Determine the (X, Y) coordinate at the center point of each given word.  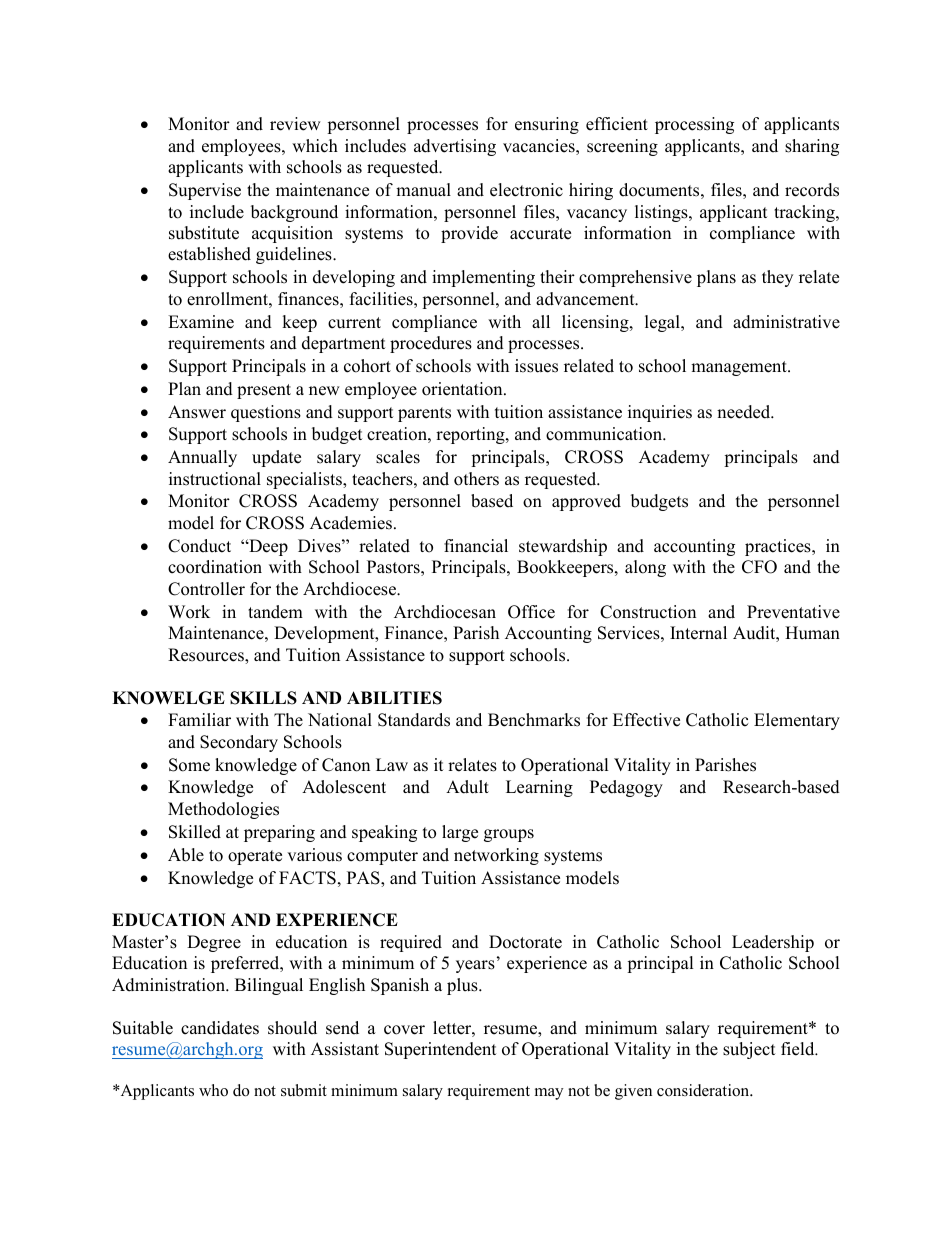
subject (749, 1050)
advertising (455, 147)
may (549, 1094)
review (295, 124)
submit (304, 1090)
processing (694, 125)
